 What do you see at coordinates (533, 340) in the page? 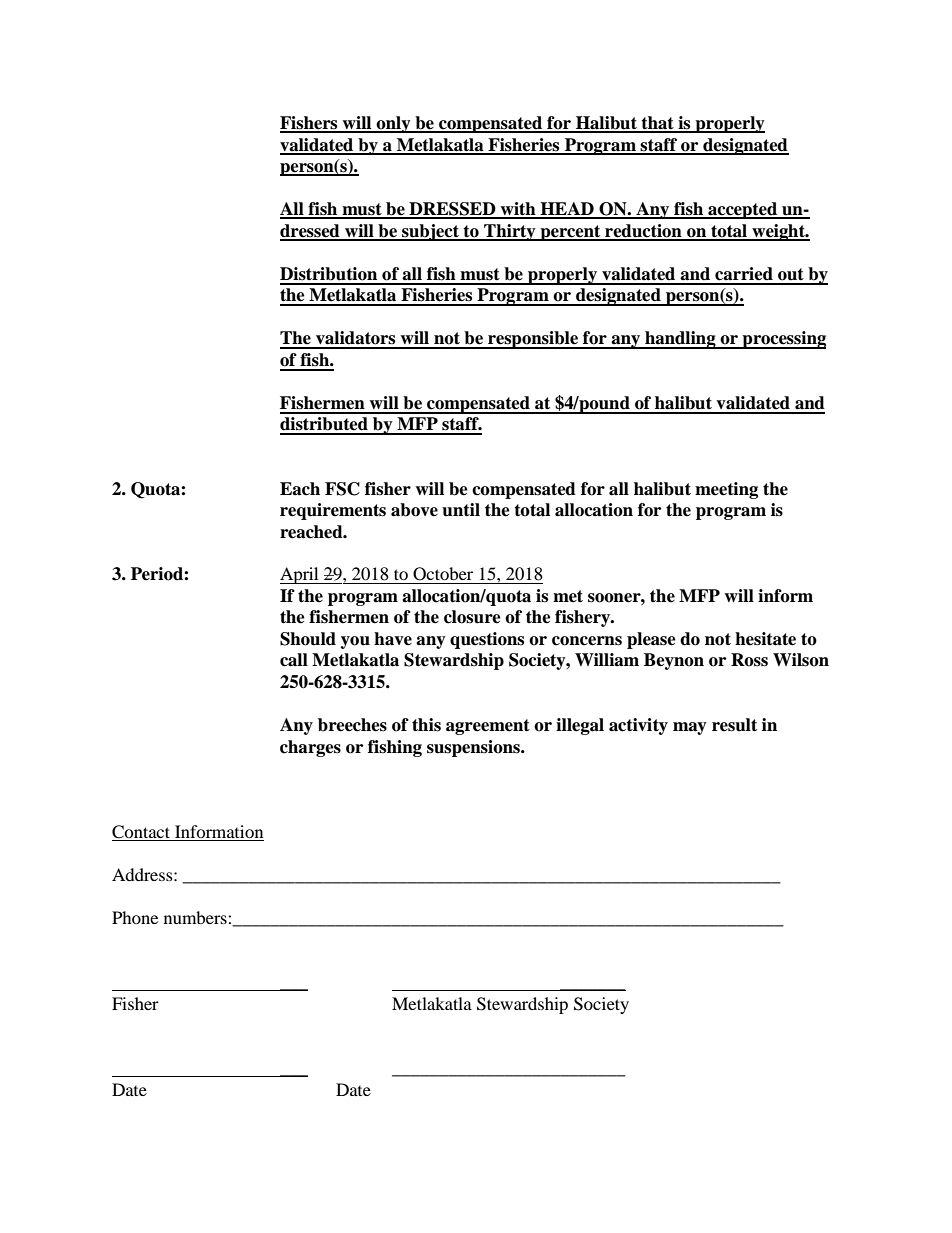
I see `responsible` at bounding box center [533, 340].
